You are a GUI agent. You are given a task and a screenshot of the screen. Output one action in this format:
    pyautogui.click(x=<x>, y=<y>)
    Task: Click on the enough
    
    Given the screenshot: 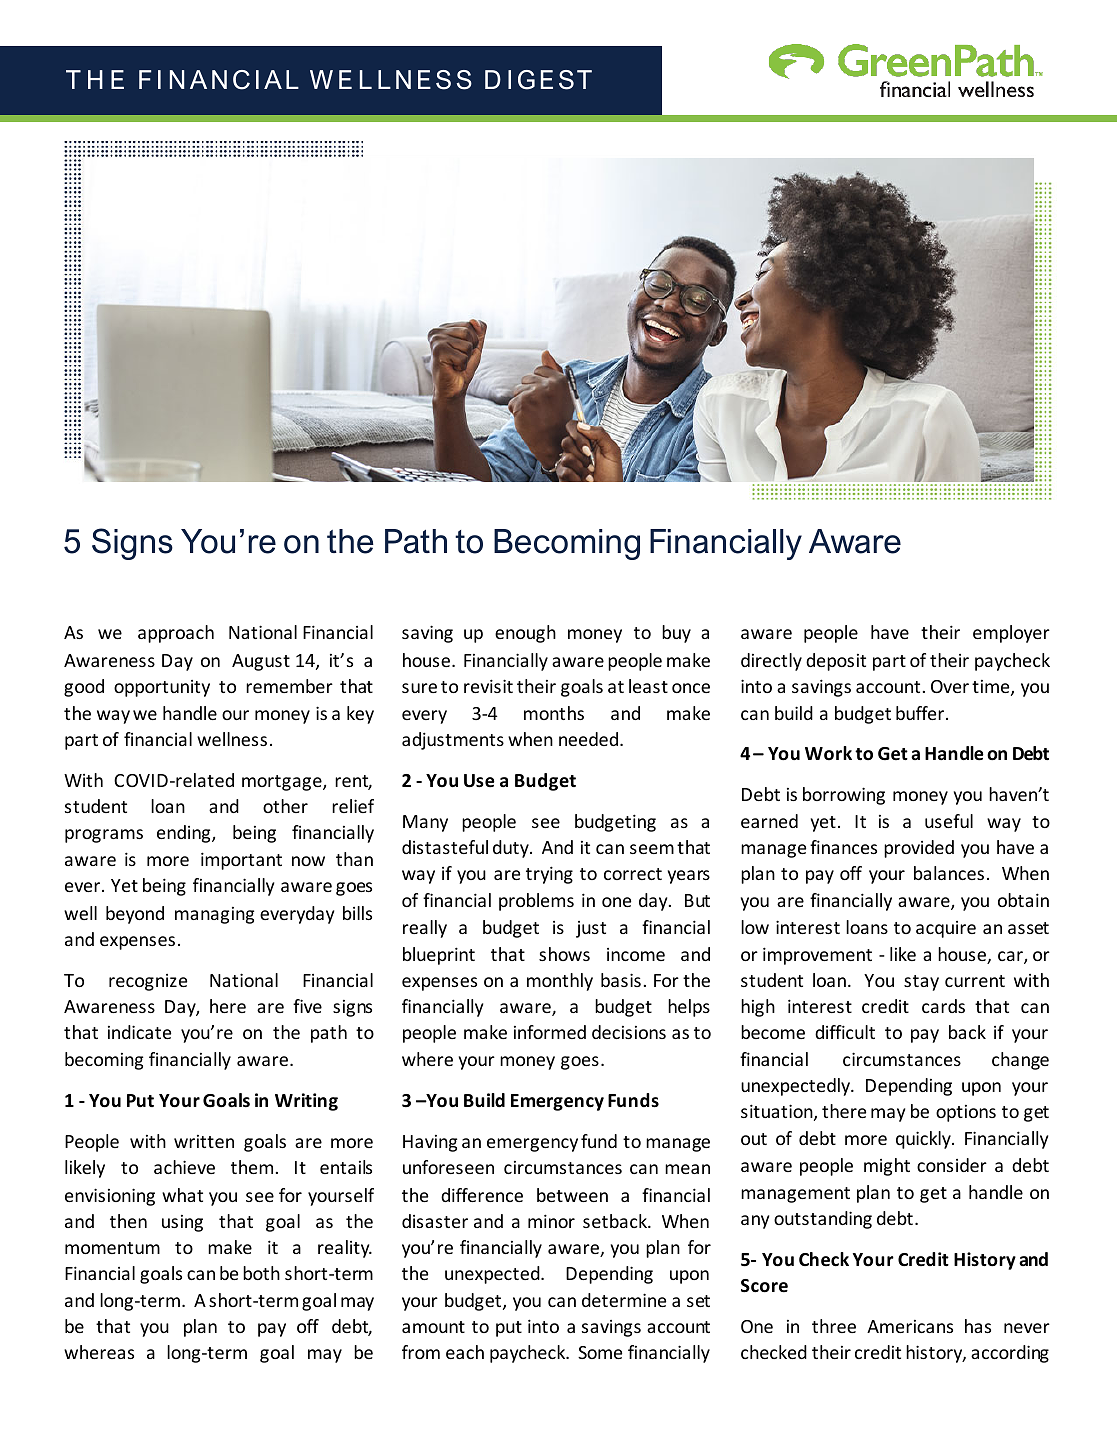 What is the action you would take?
    pyautogui.click(x=525, y=634)
